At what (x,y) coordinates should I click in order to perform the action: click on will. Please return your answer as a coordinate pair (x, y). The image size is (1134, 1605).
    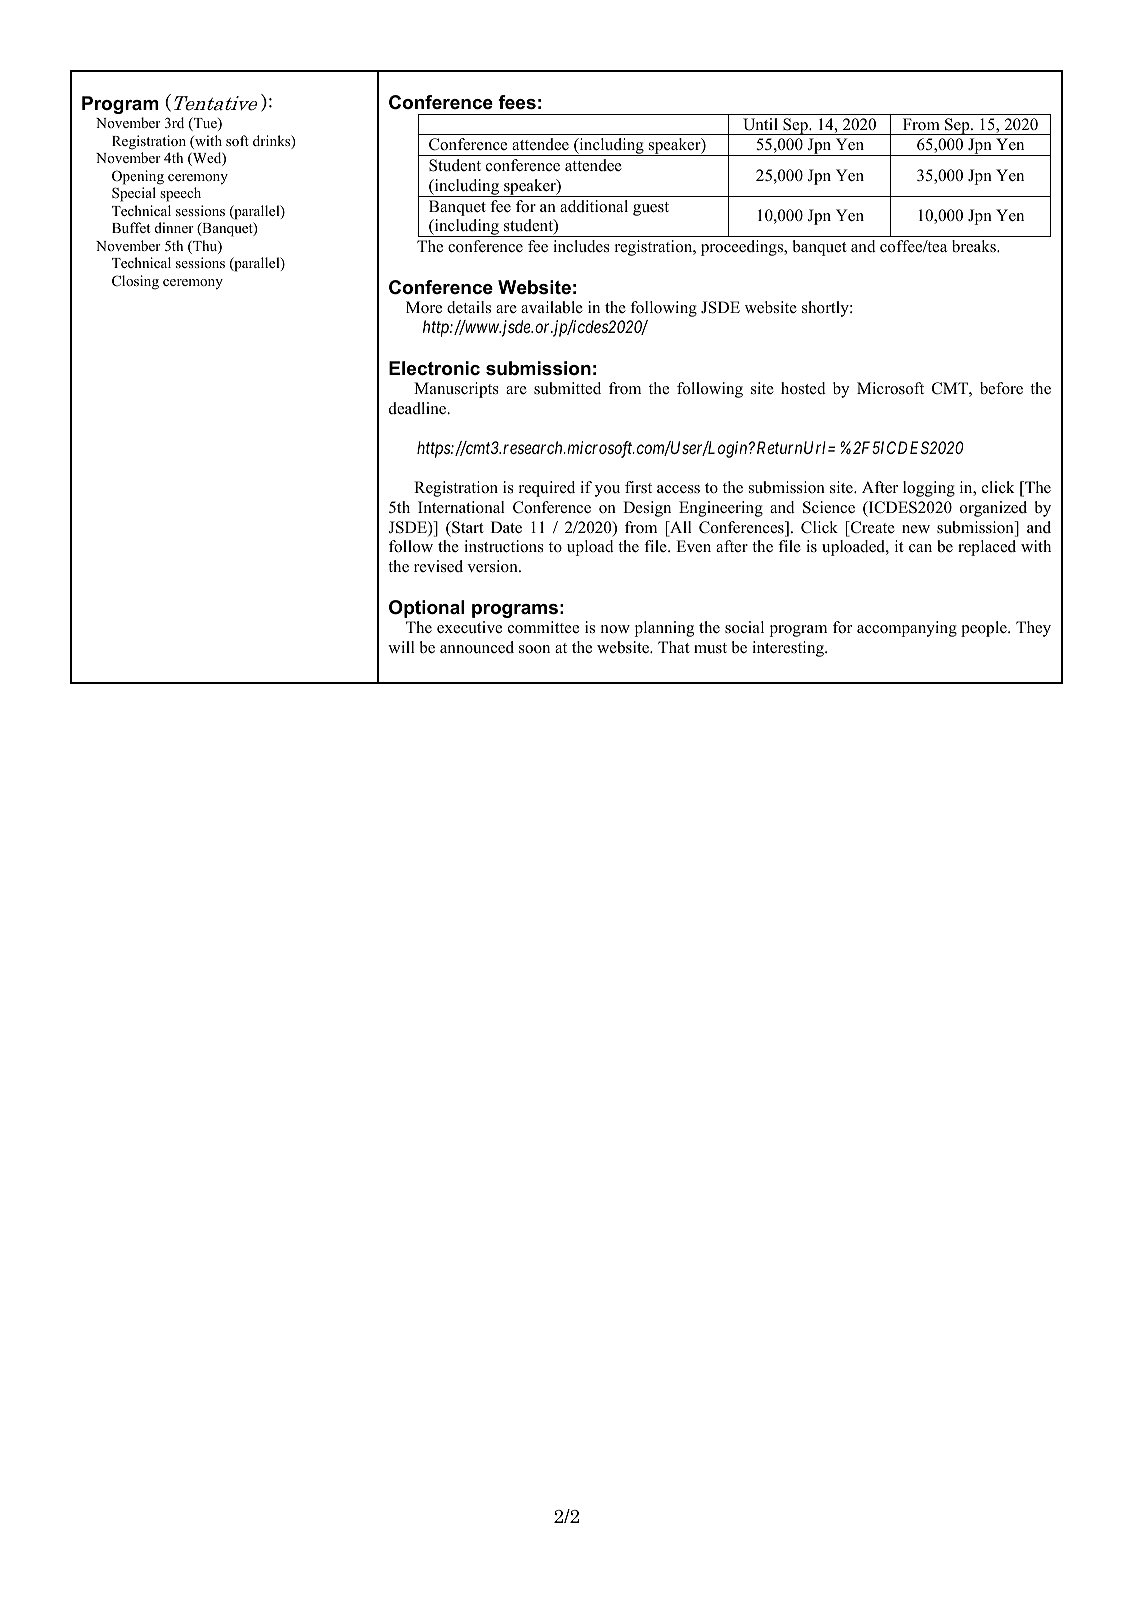
    Looking at the image, I should click on (401, 647).
